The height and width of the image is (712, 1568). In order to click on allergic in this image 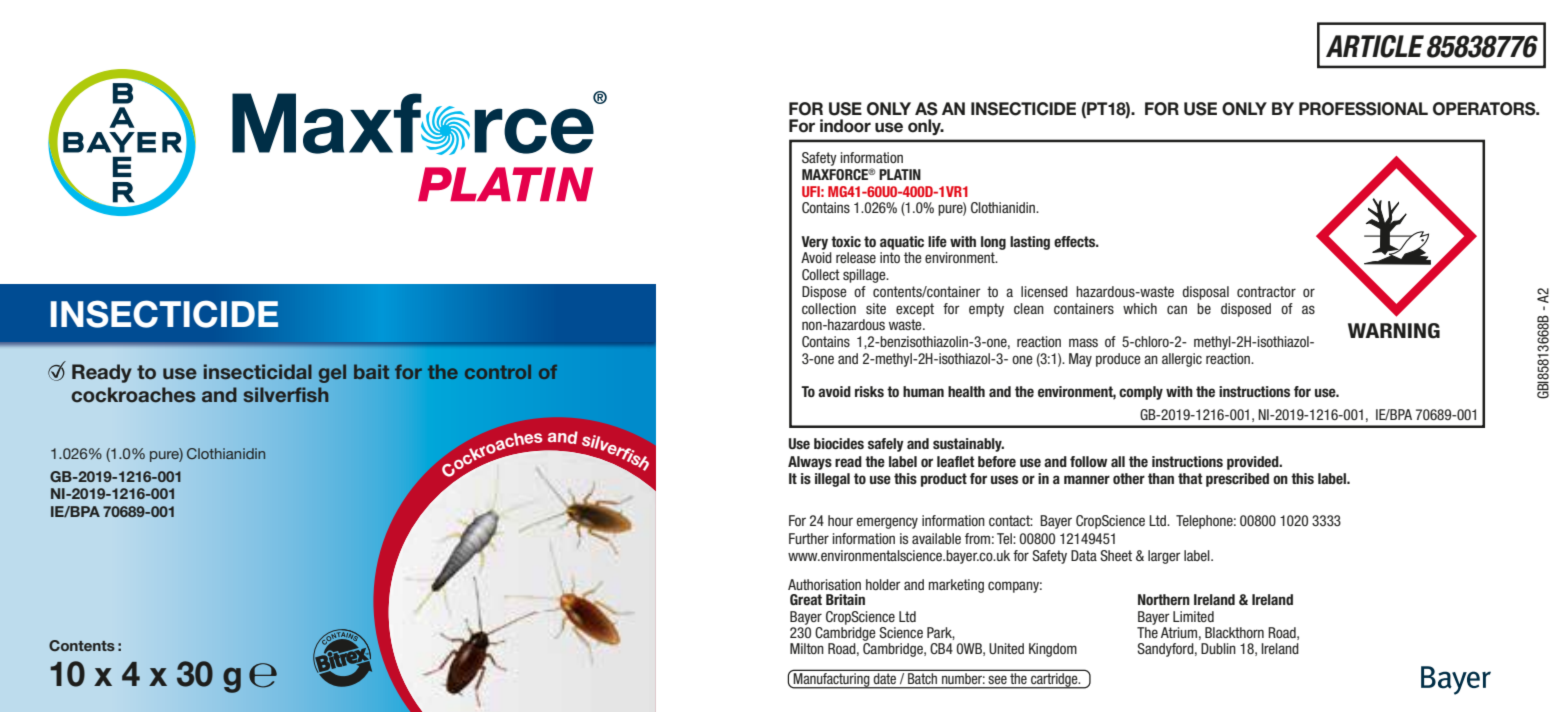, I will do `click(1182, 360)`.
